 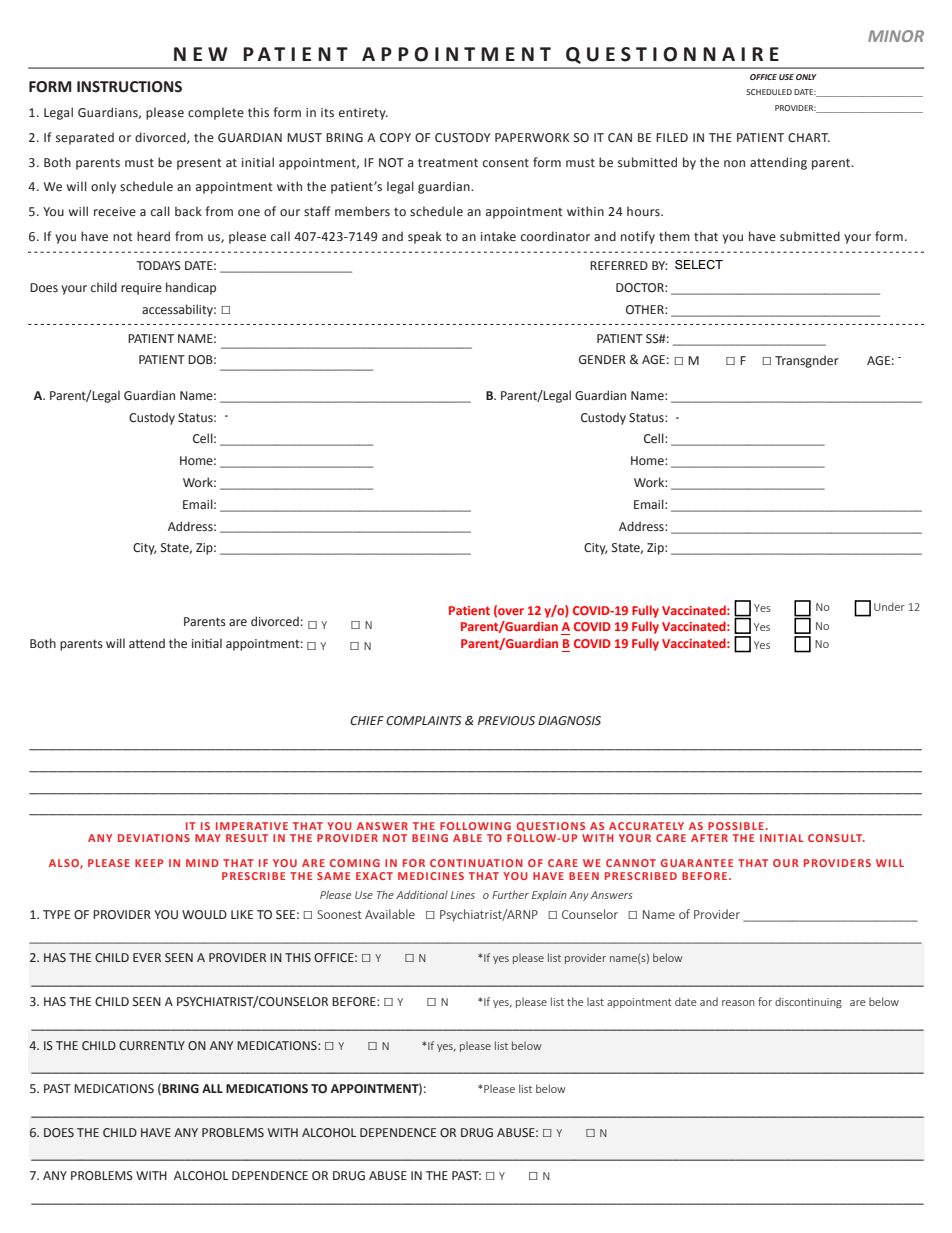 I want to click on discontinuing, so click(x=808, y=1002).
